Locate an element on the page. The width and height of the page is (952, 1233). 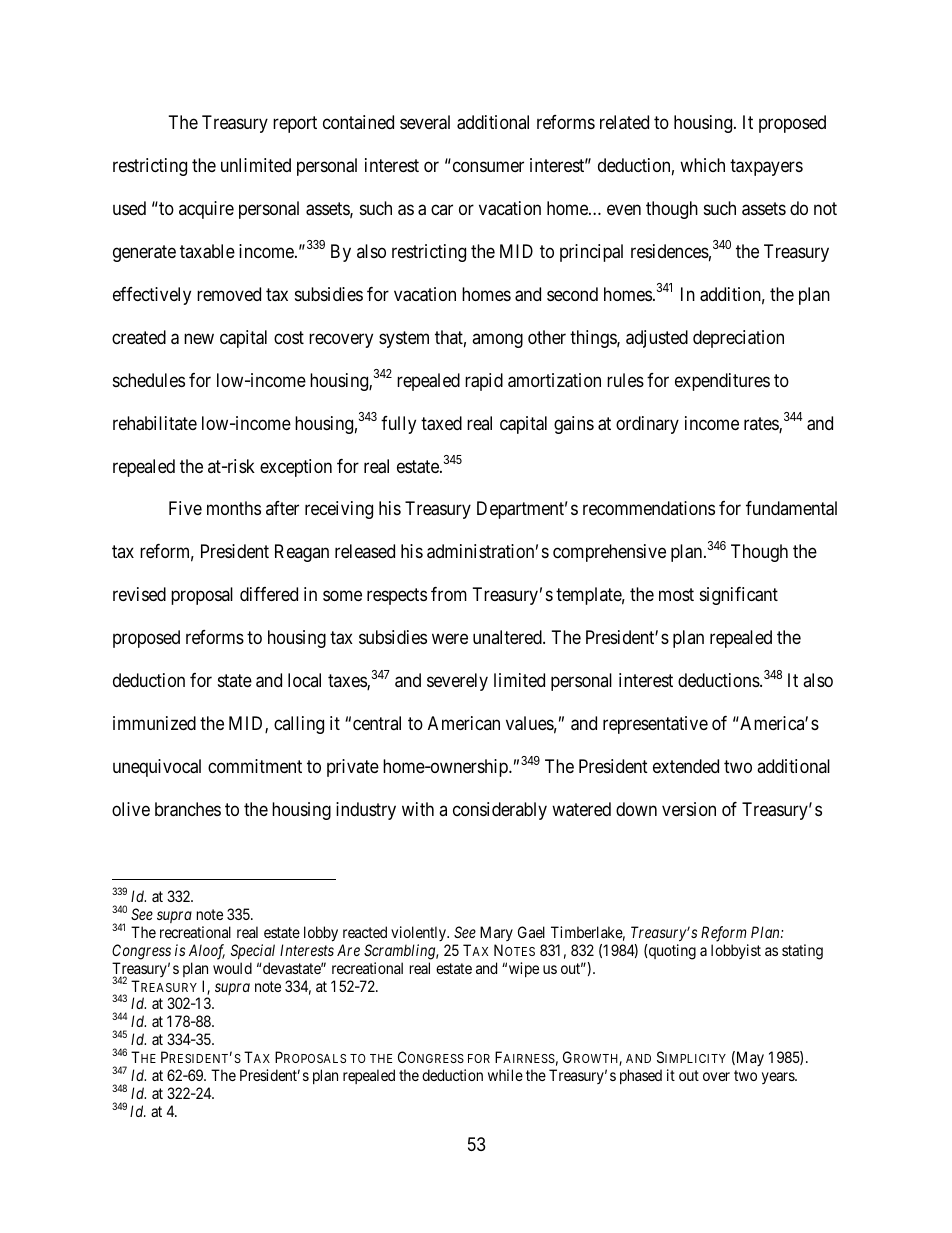
would is located at coordinates (232, 968).
